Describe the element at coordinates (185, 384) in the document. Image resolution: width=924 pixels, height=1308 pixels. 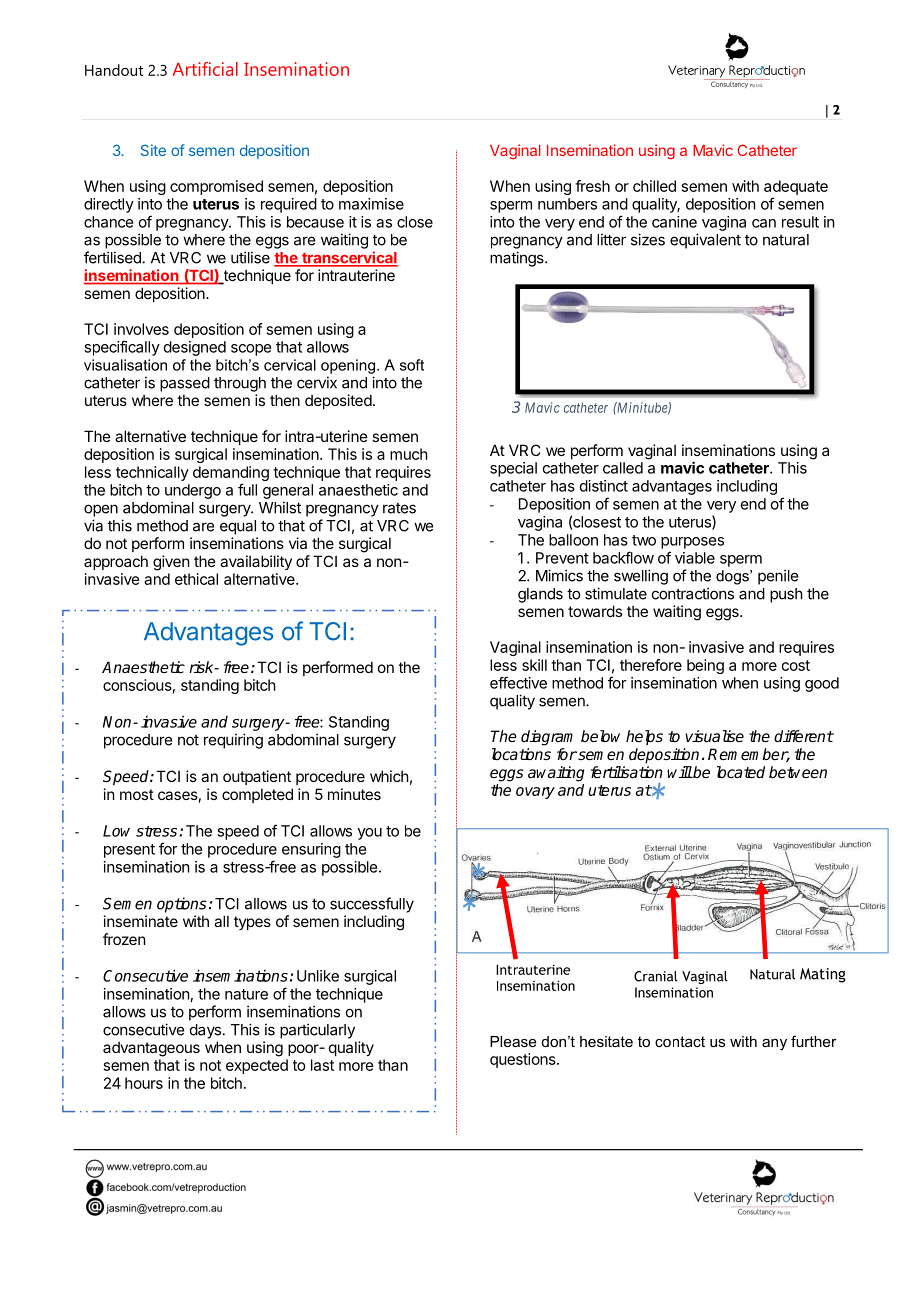
I see `passed` at that location.
